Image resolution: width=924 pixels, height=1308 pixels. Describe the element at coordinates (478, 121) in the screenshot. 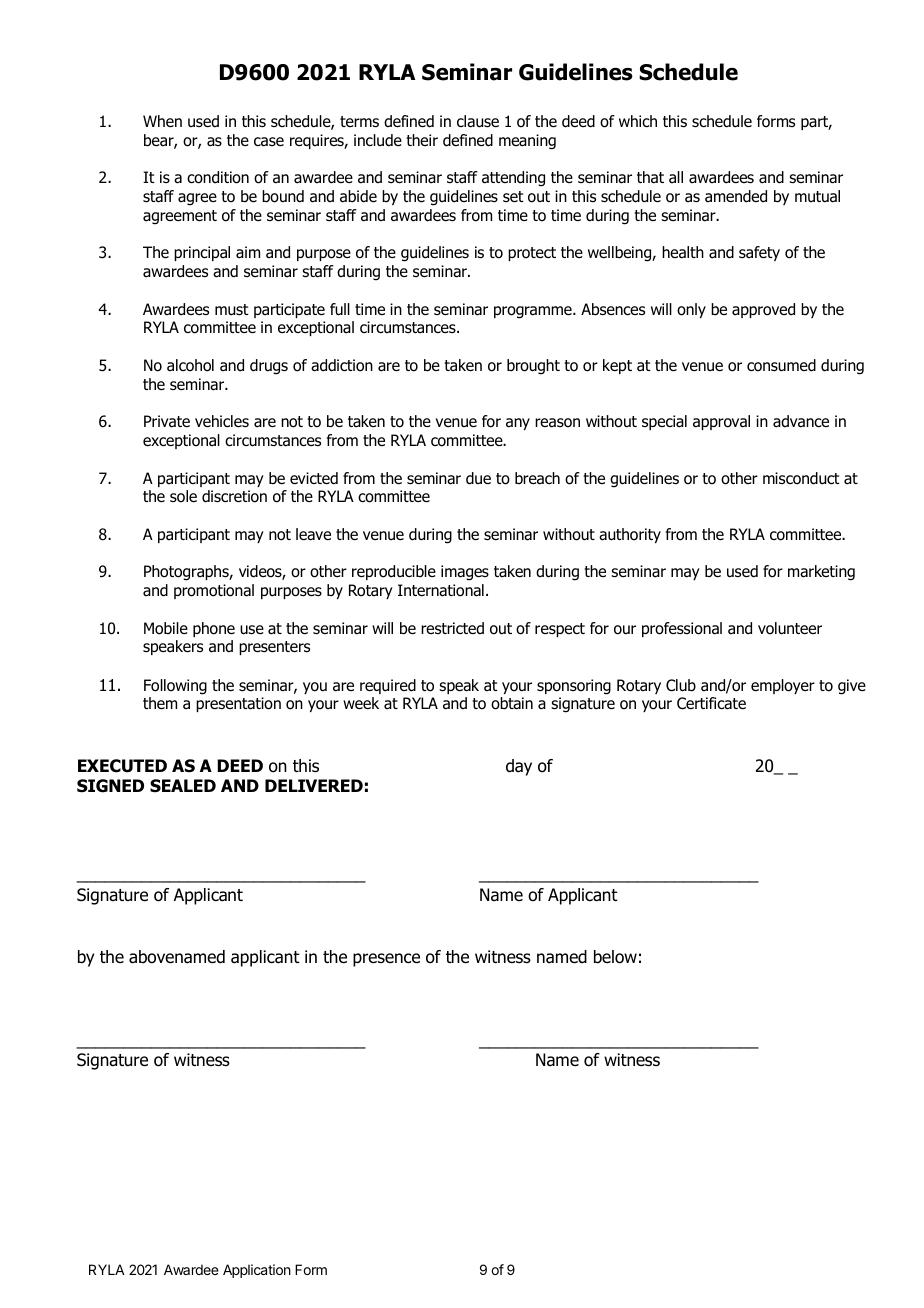

I see `clause` at that location.
